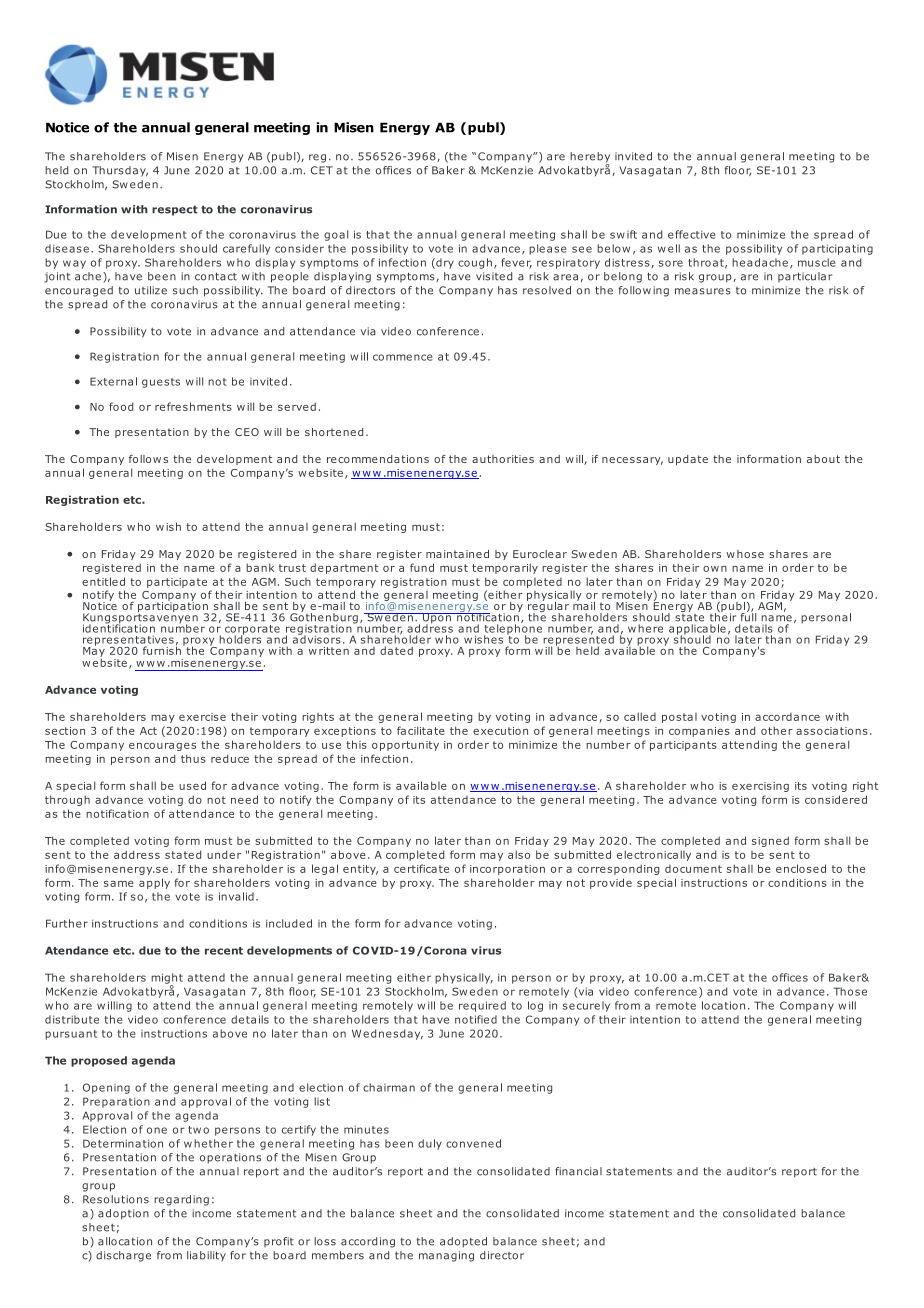 The width and height of the image is (924, 1308). I want to click on update, so click(688, 460).
